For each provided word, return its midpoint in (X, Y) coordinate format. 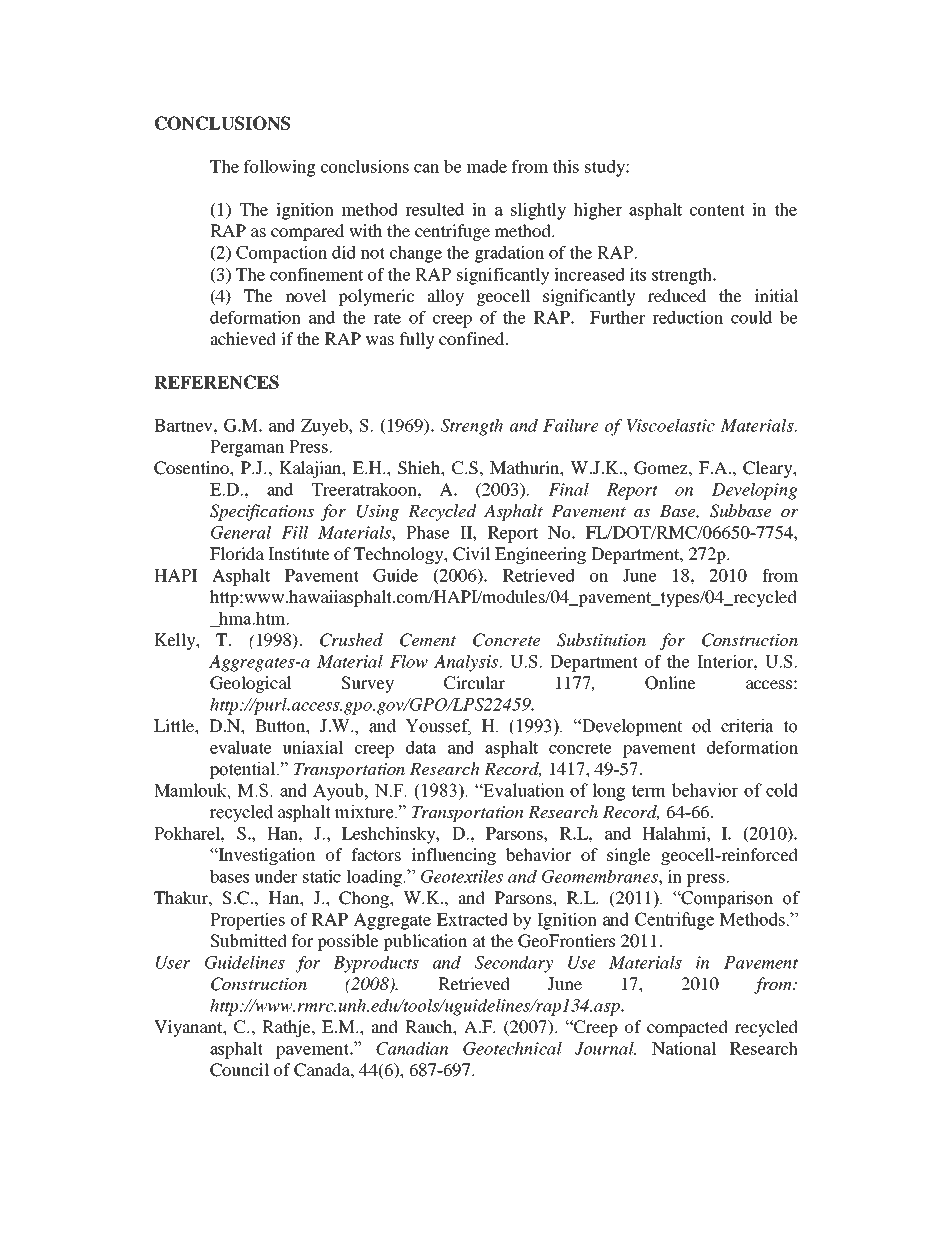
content (717, 210)
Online (670, 683)
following (280, 168)
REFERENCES (216, 382)
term (649, 791)
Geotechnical (512, 1048)
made (487, 166)
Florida (237, 553)
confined (473, 338)
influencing (454, 856)
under (275, 876)
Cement (428, 640)
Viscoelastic (671, 425)
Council (239, 1070)
